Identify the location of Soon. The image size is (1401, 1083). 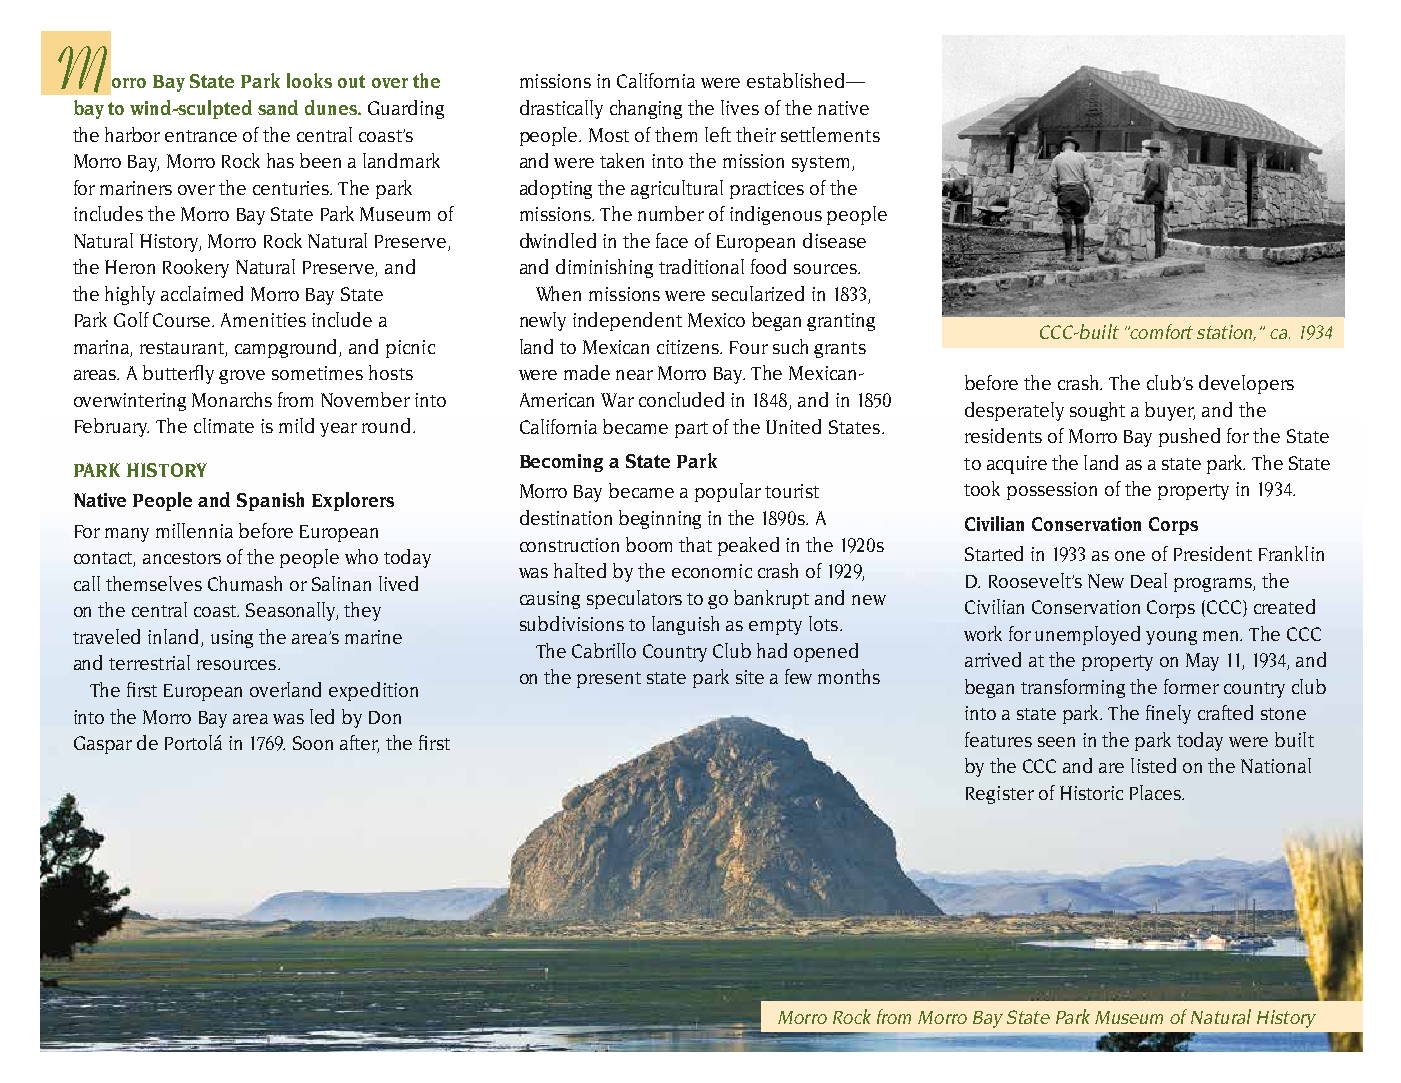
(313, 743).
